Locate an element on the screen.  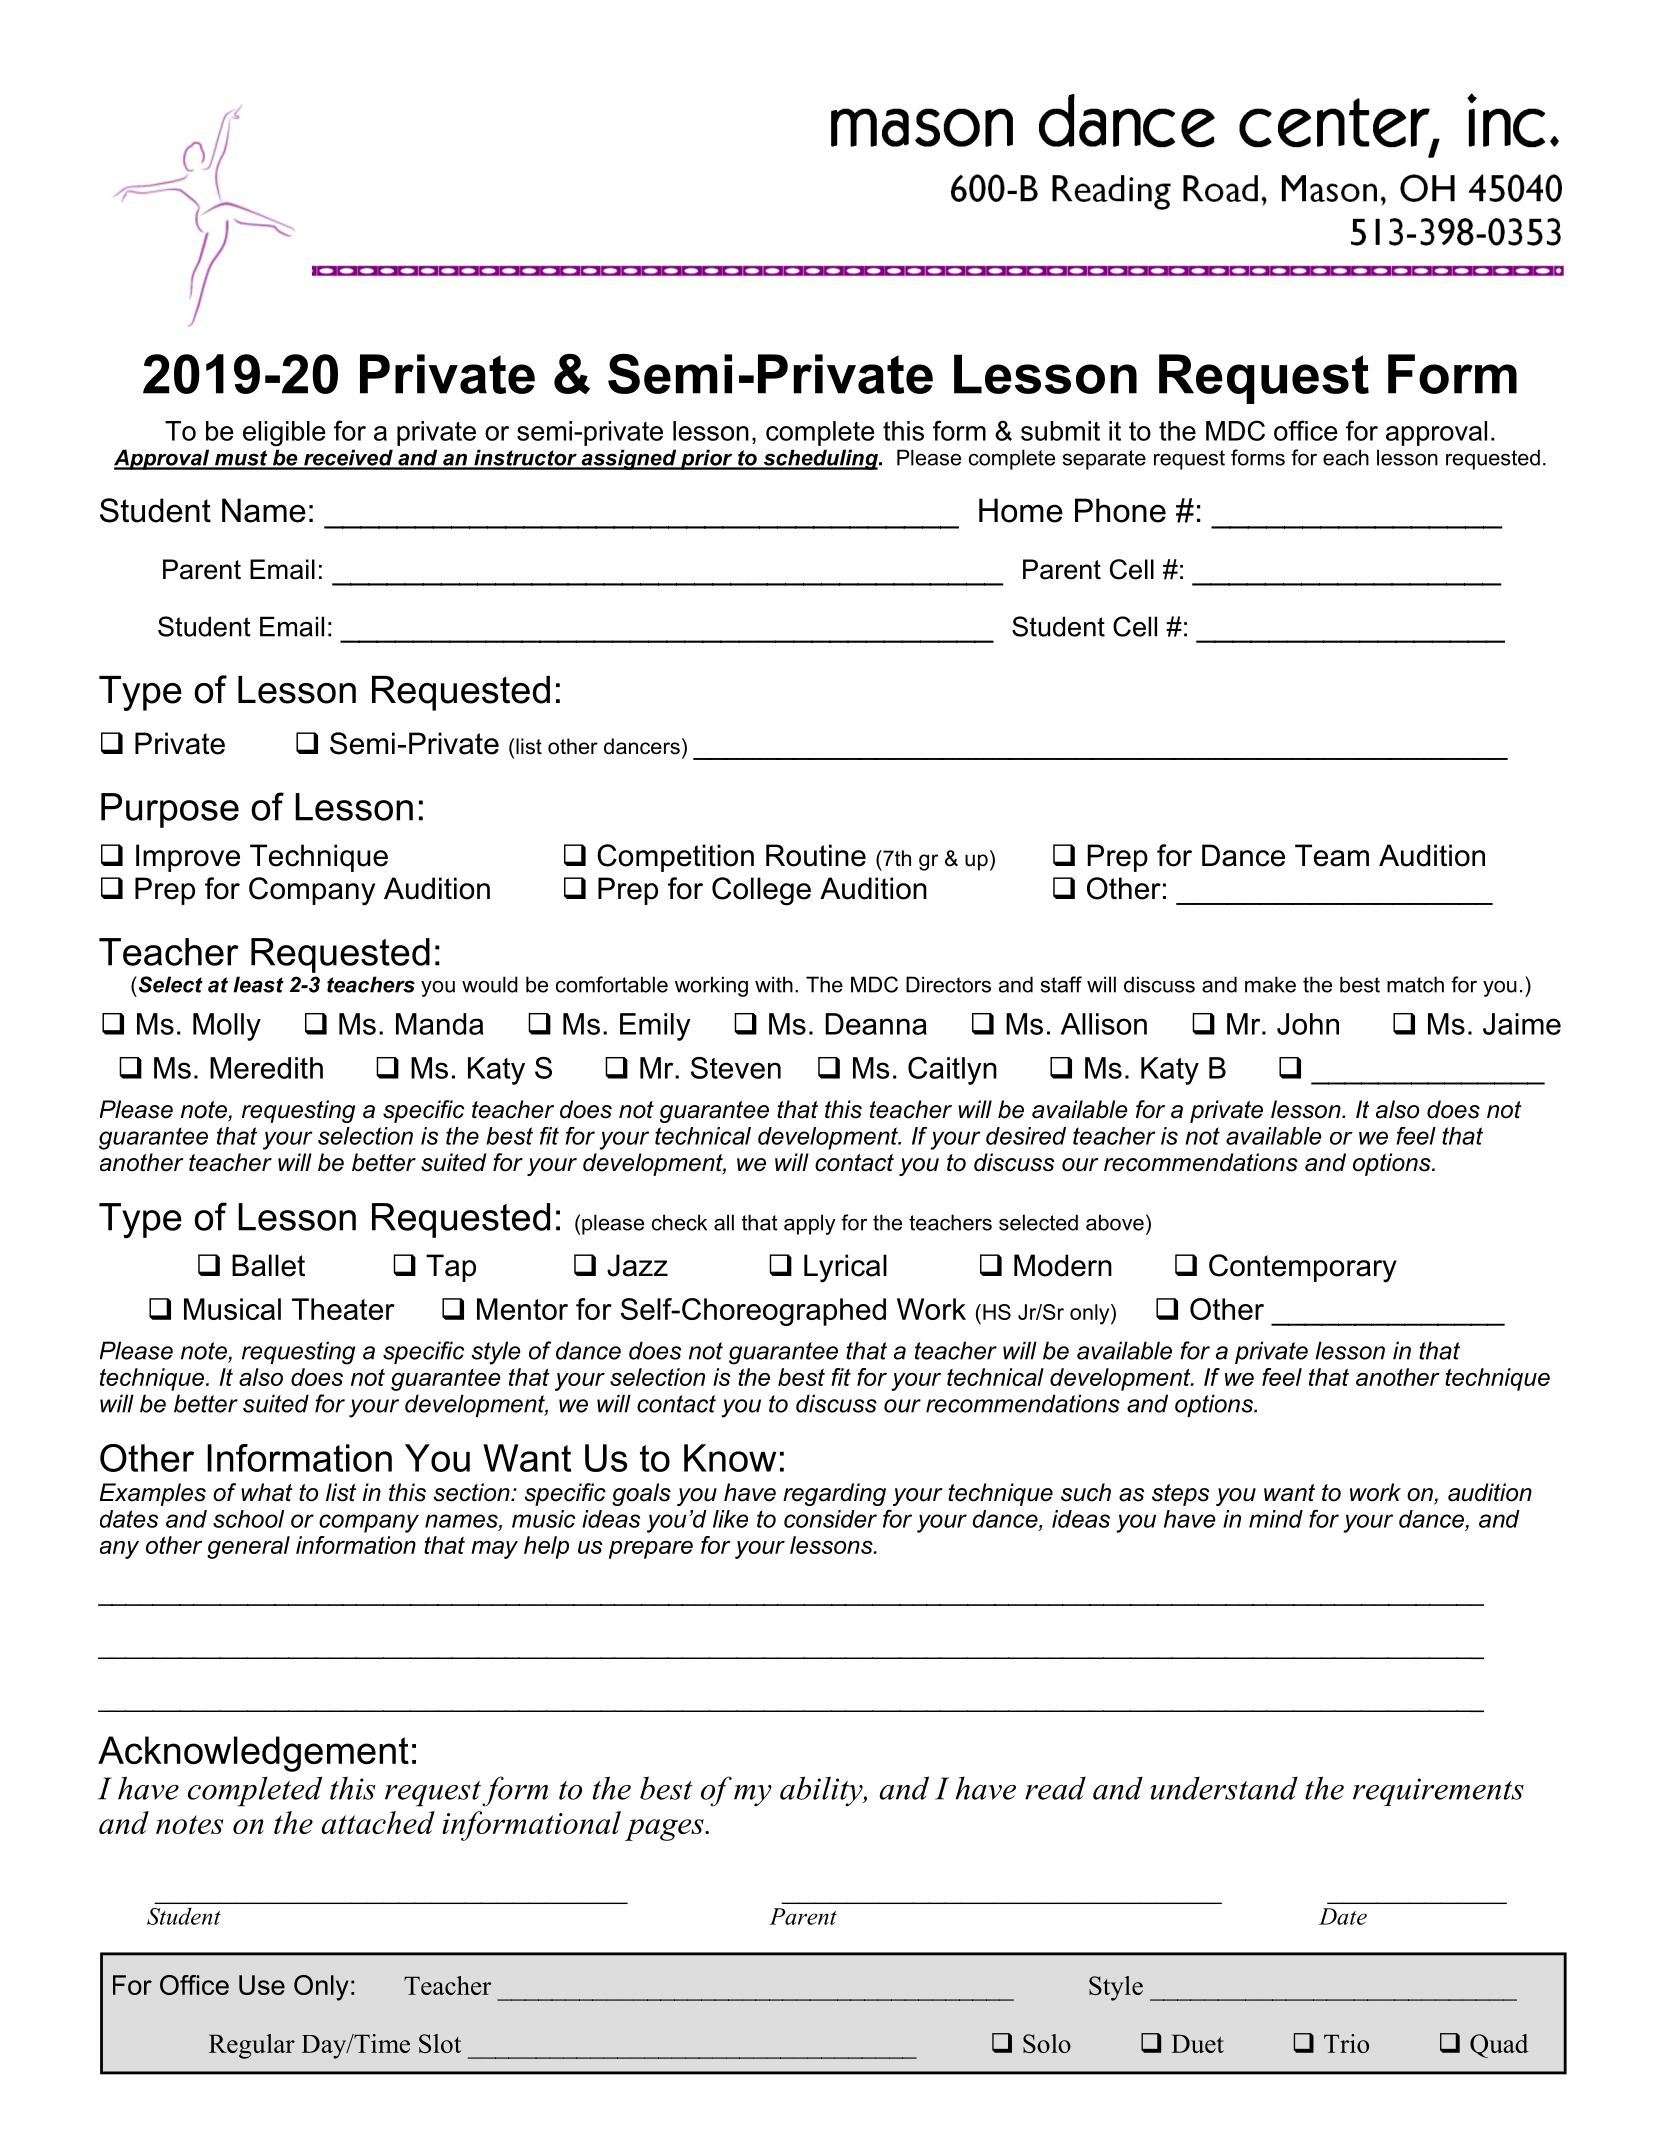
Contemporary is located at coordinates (1303, 1268).
